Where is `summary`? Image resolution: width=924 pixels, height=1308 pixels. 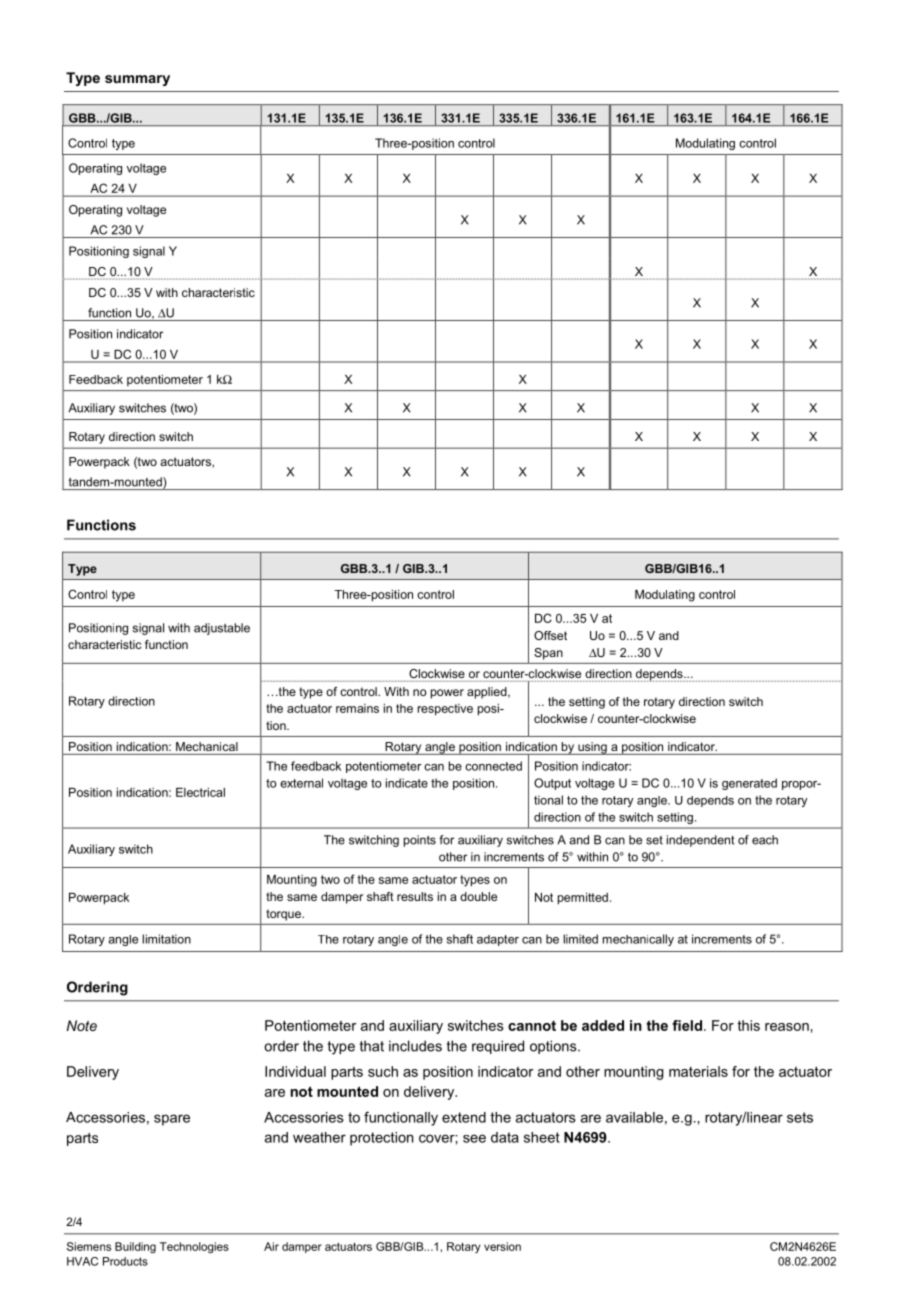
summary is located at coordinates (137, 80).
